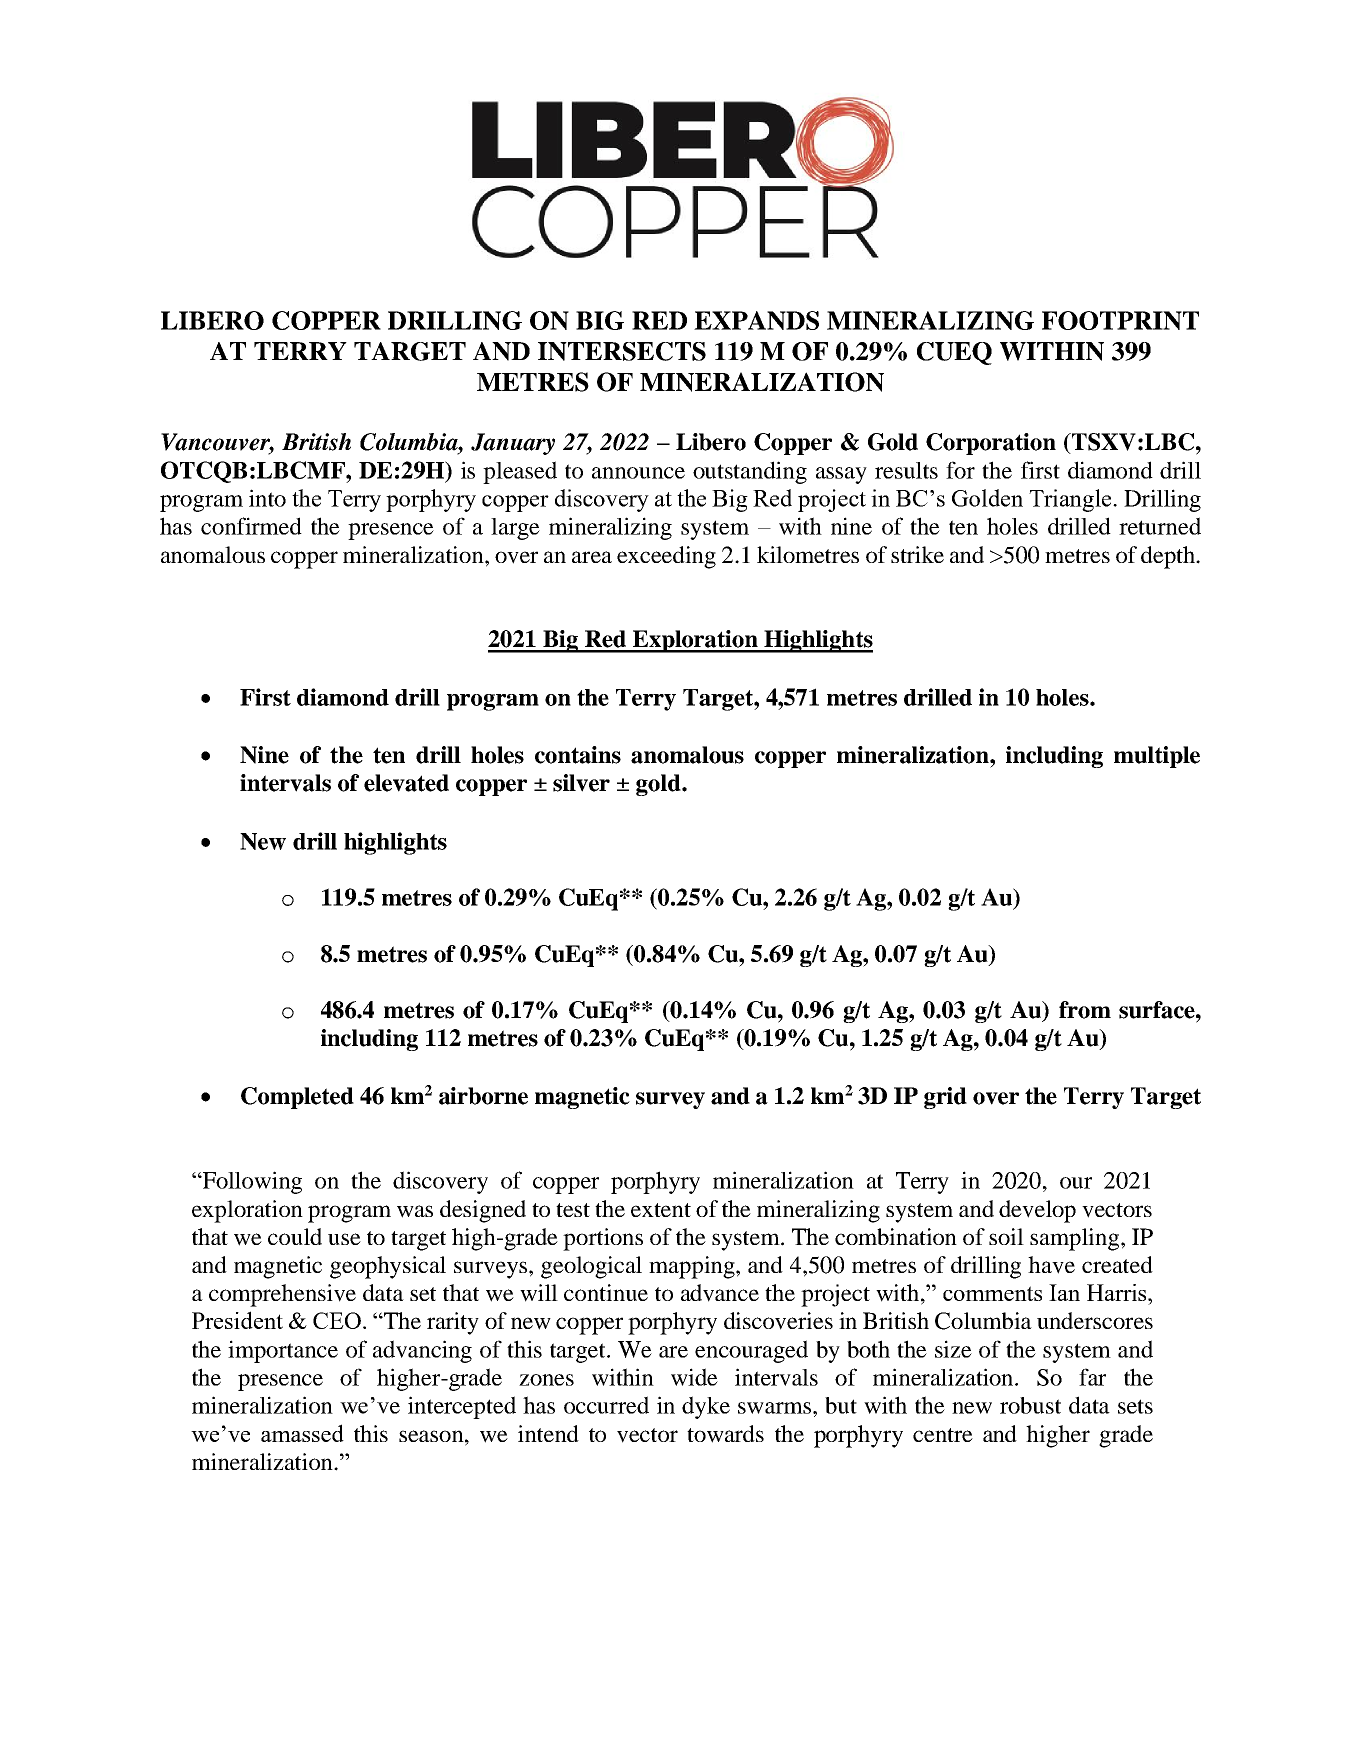 The width and height of the page is (1361, 1761). I want to click on dyke, so click(706, 1407).
